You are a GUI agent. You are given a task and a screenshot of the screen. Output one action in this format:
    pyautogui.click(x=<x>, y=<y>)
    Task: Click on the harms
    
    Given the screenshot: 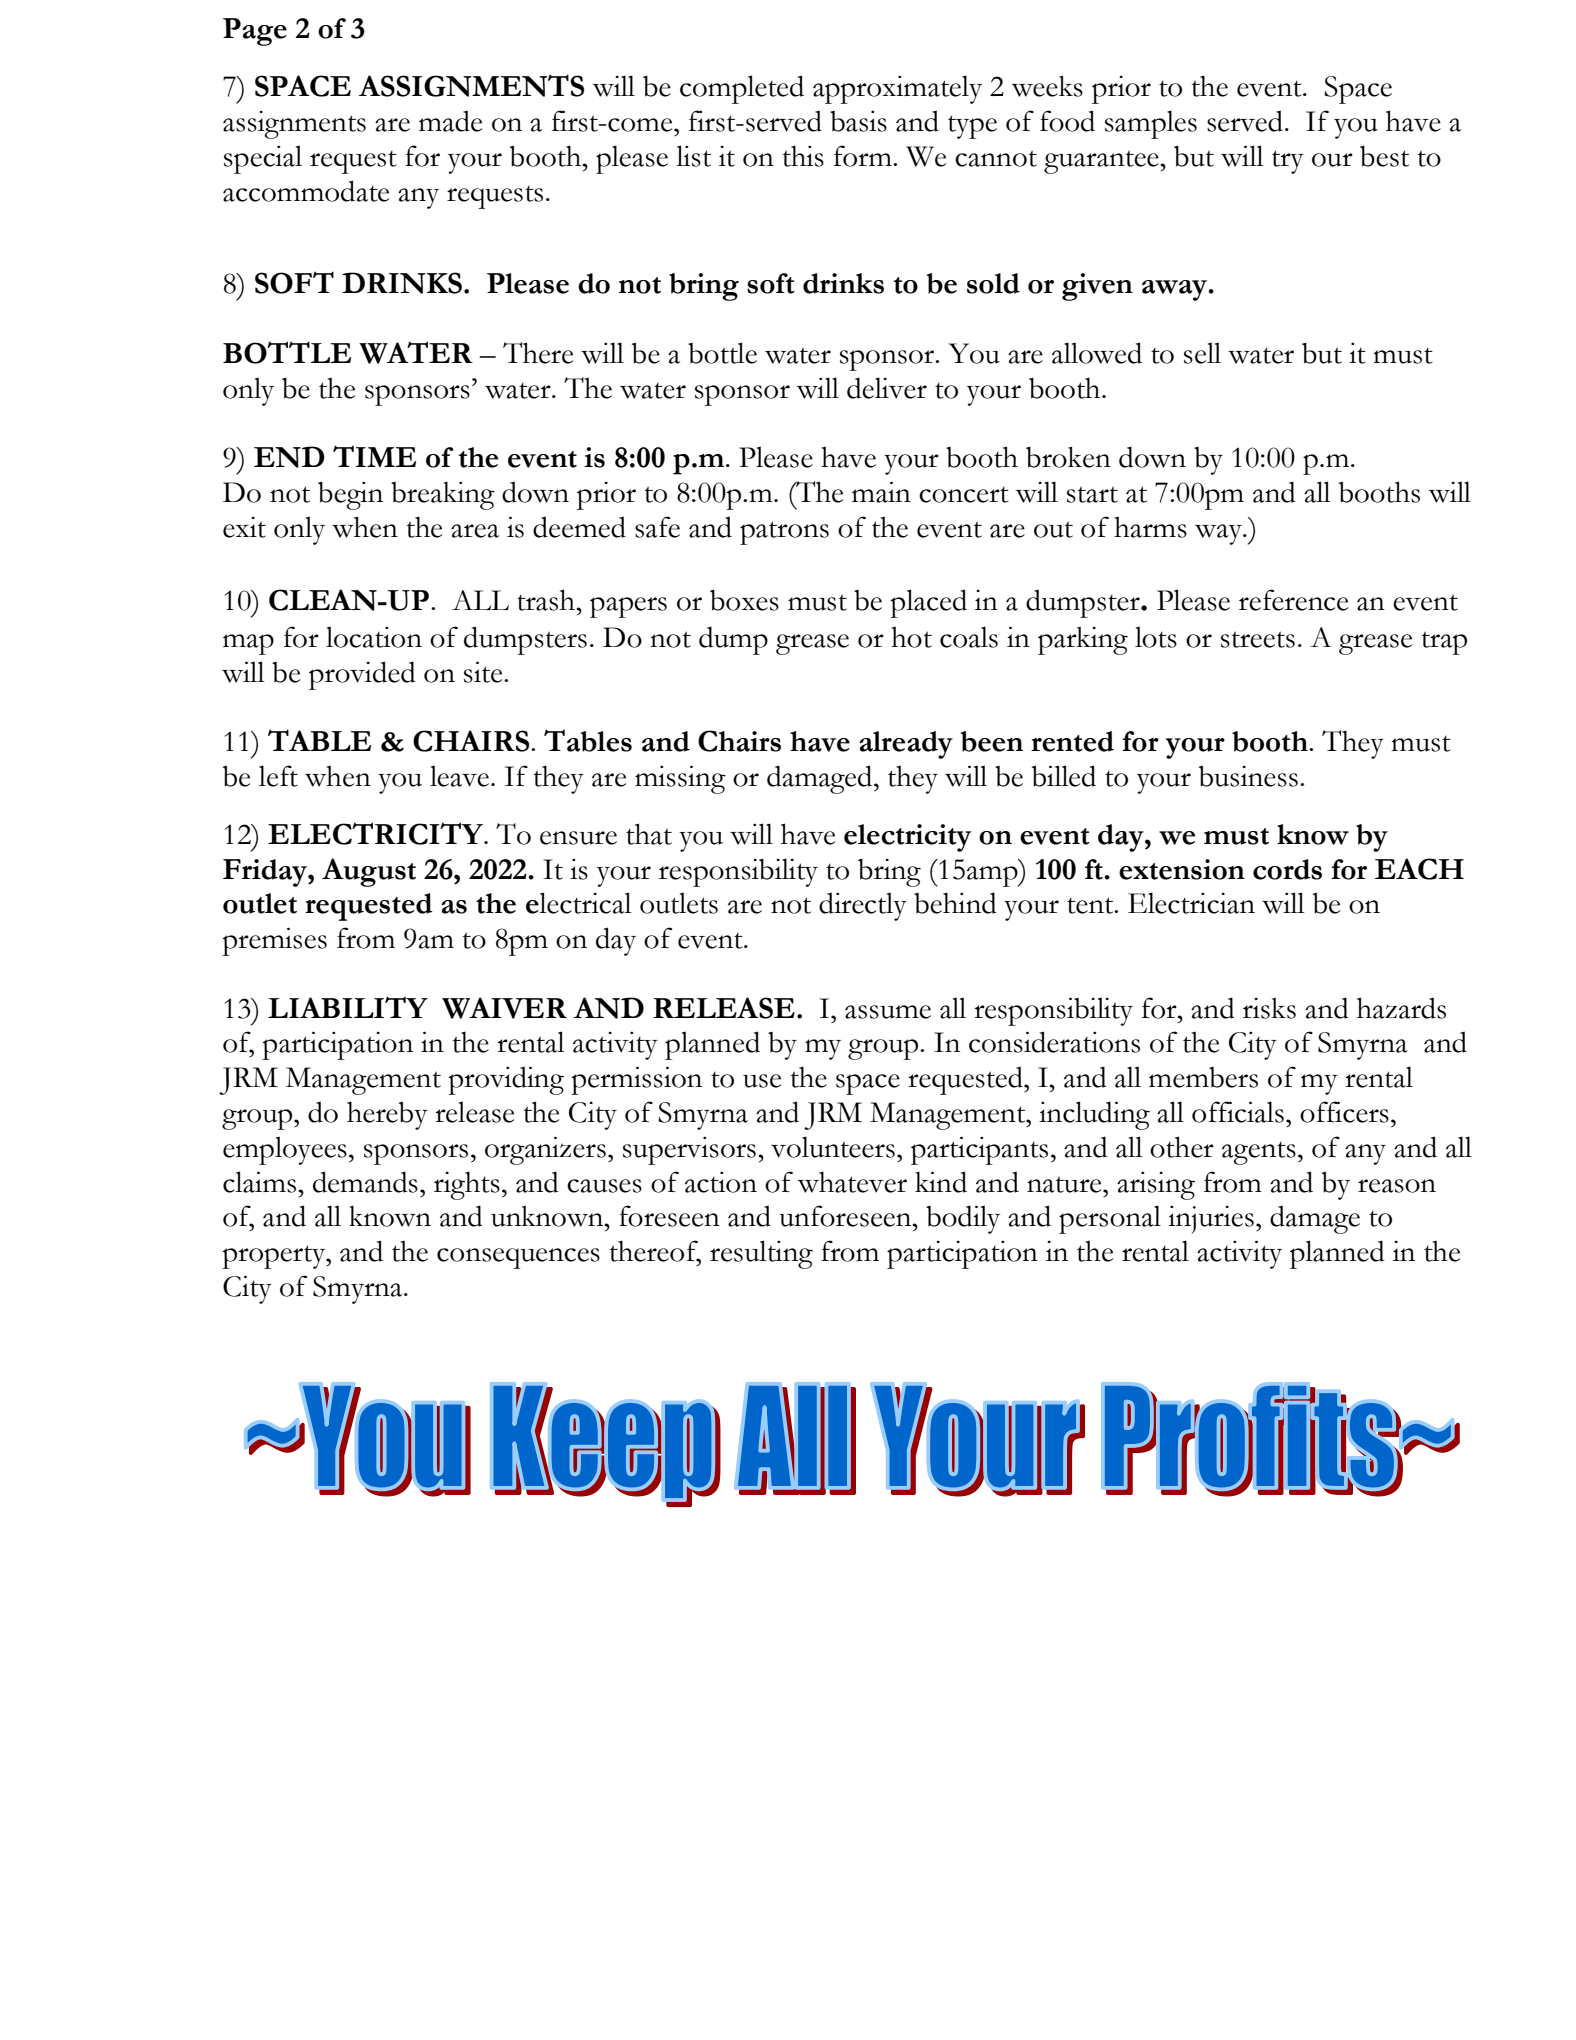 What is the action you would take?
    pyautogui.click(x=1150, y=527)
